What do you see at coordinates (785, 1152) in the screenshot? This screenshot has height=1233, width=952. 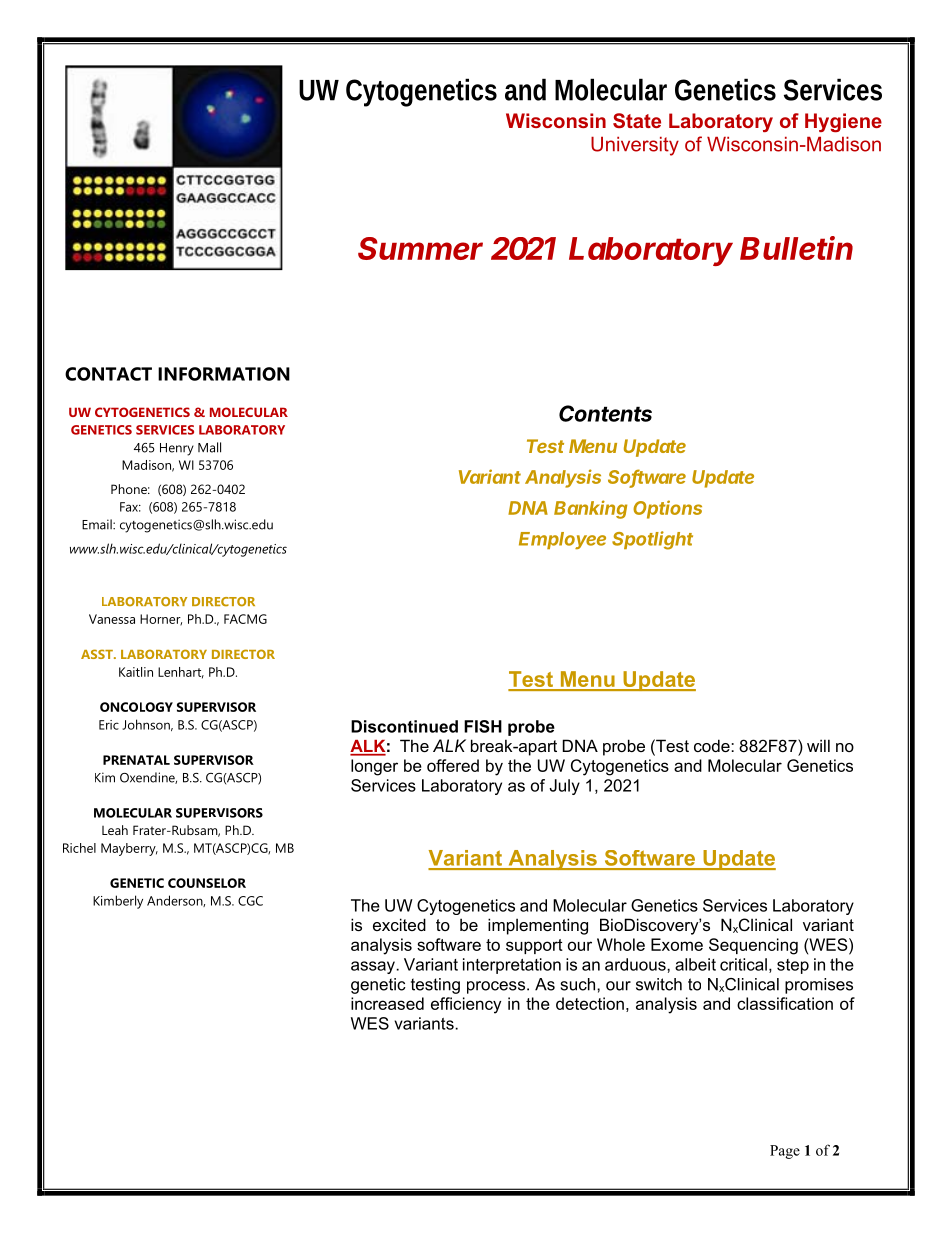 I see `Page` at bounding box center [785, 1152].
